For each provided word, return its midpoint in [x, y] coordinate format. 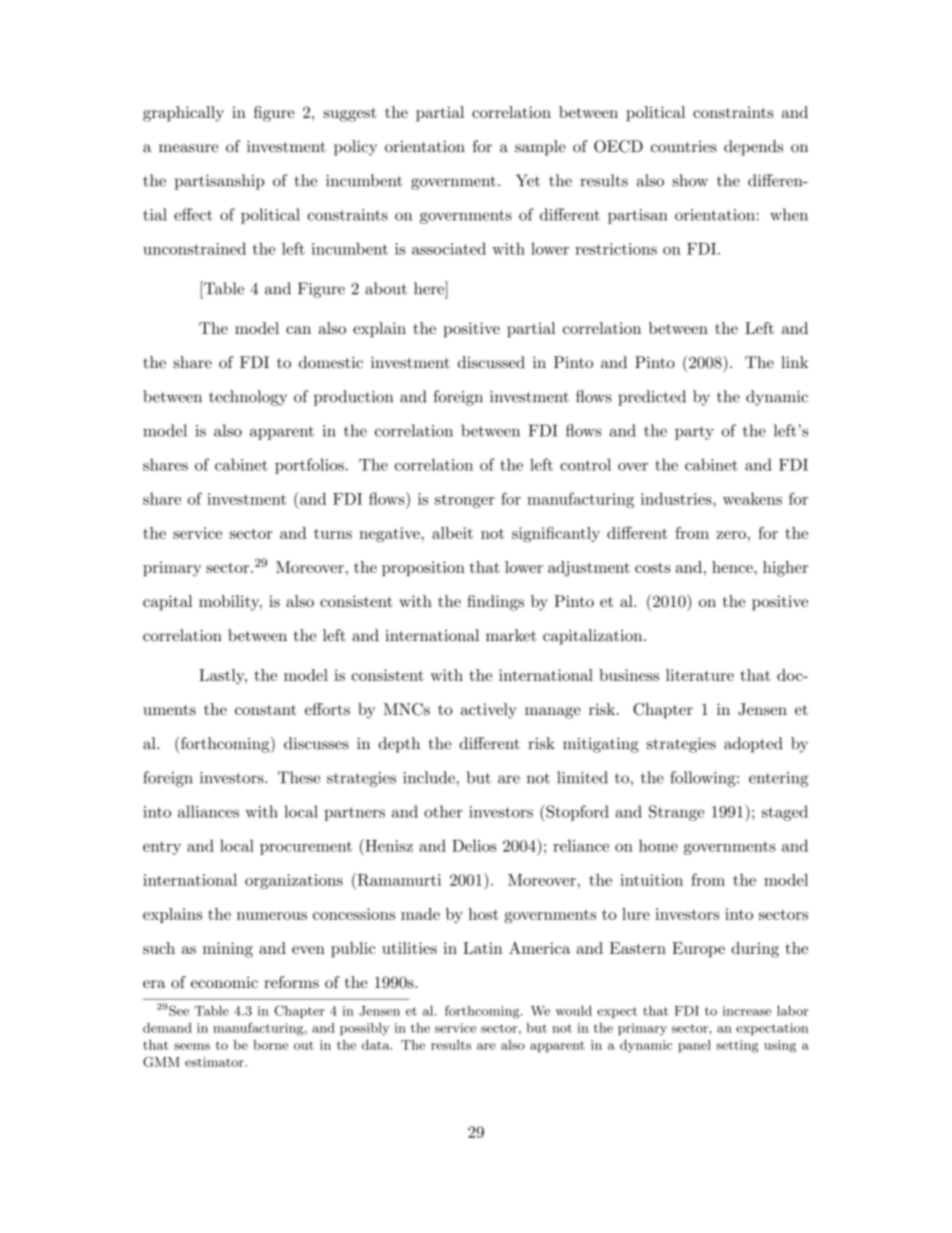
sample [540, 148]
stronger [465, 501]
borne [270, 1045]
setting [738, 1046]
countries [684, 147]
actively [489, 711]
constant [266, 709]
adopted [753, 745]
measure [188, 148]
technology [248, 398]
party [694, 433]
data [377, 1045]
